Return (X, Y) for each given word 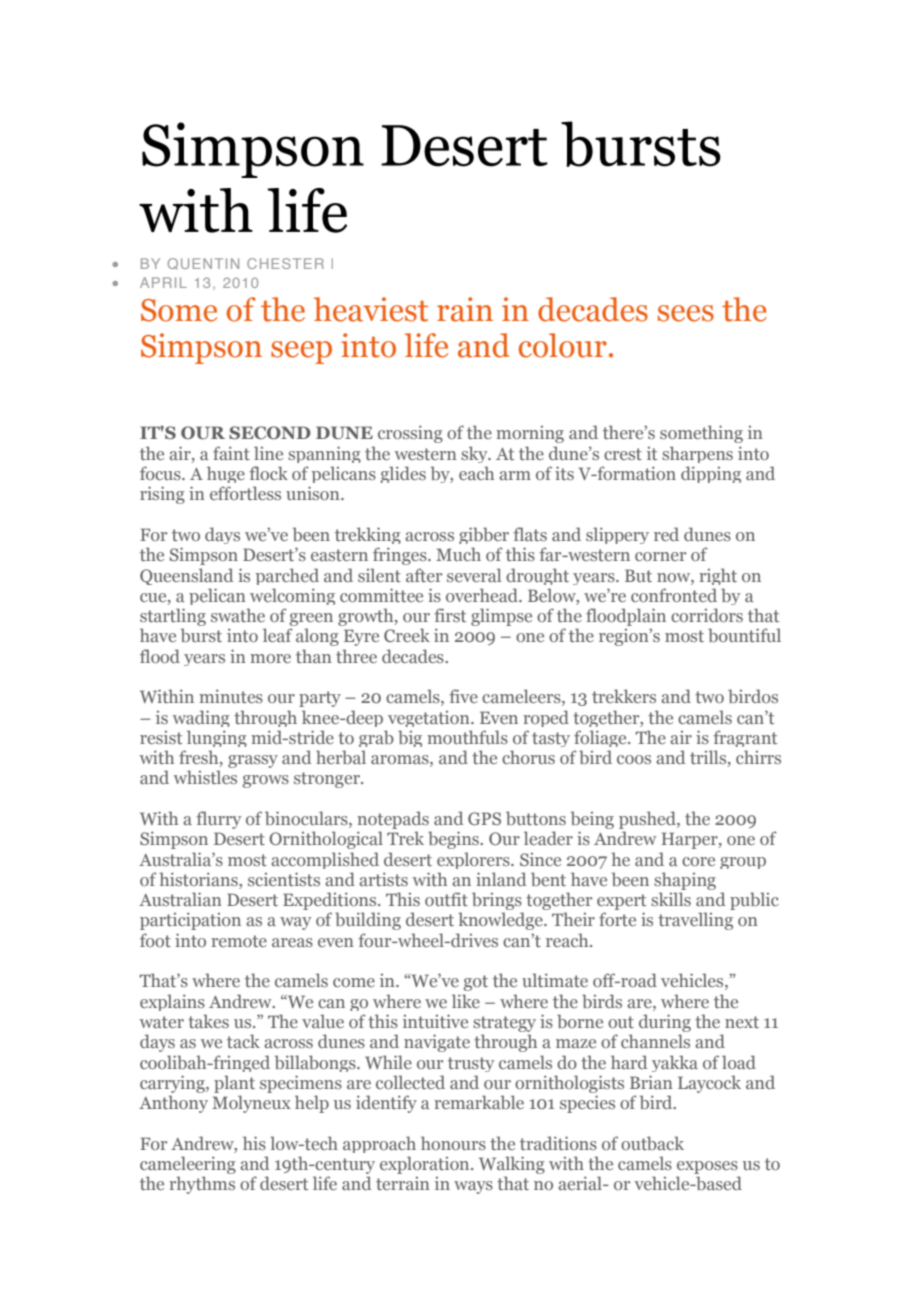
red (666, 534)
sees (686, 313)
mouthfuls (467, 737)
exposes (707, 1167)
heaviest (371, 309)
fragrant (745, 738)
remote (239, 941)
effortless (245, 493)
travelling (695, 921)
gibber (484, 535)
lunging (217, 738)
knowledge (501, 921)
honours (453, 1143)
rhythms (202, 1185)
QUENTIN (203, 263)
